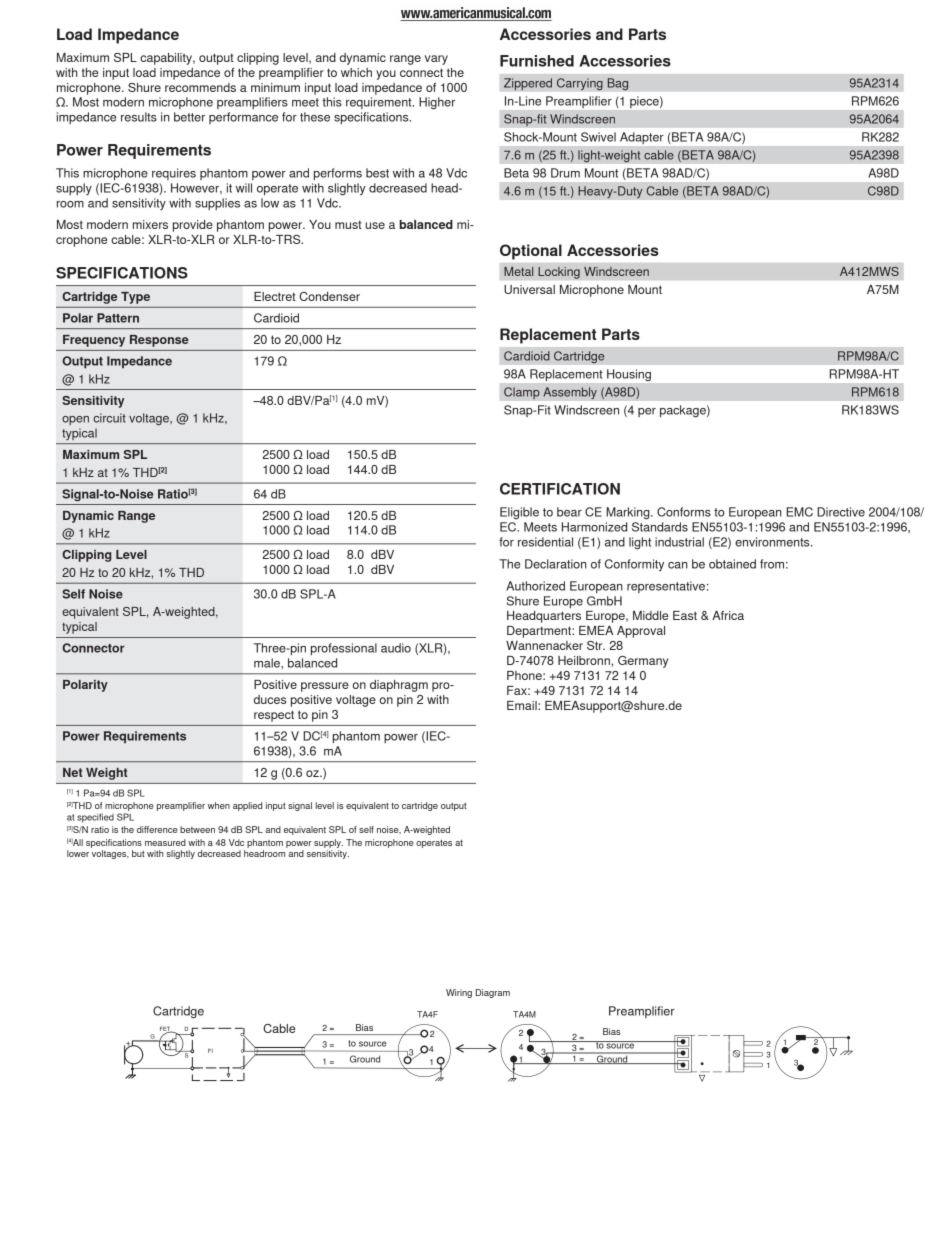  Describe the element at coordinates (268, 663) in the page. I see `male` at that location.
